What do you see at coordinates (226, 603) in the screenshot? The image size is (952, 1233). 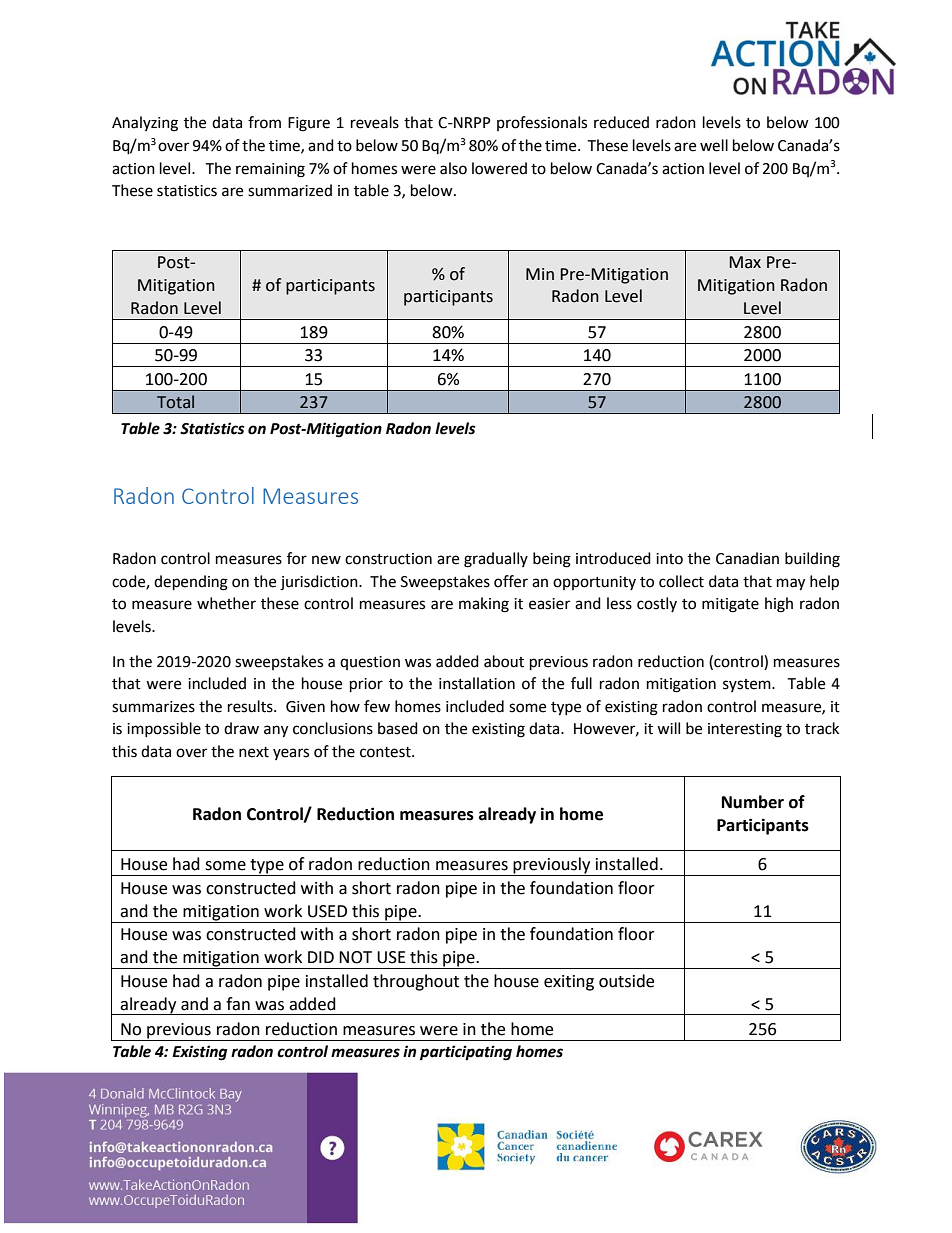 I see `whether` at bounding box center [226, 603].
